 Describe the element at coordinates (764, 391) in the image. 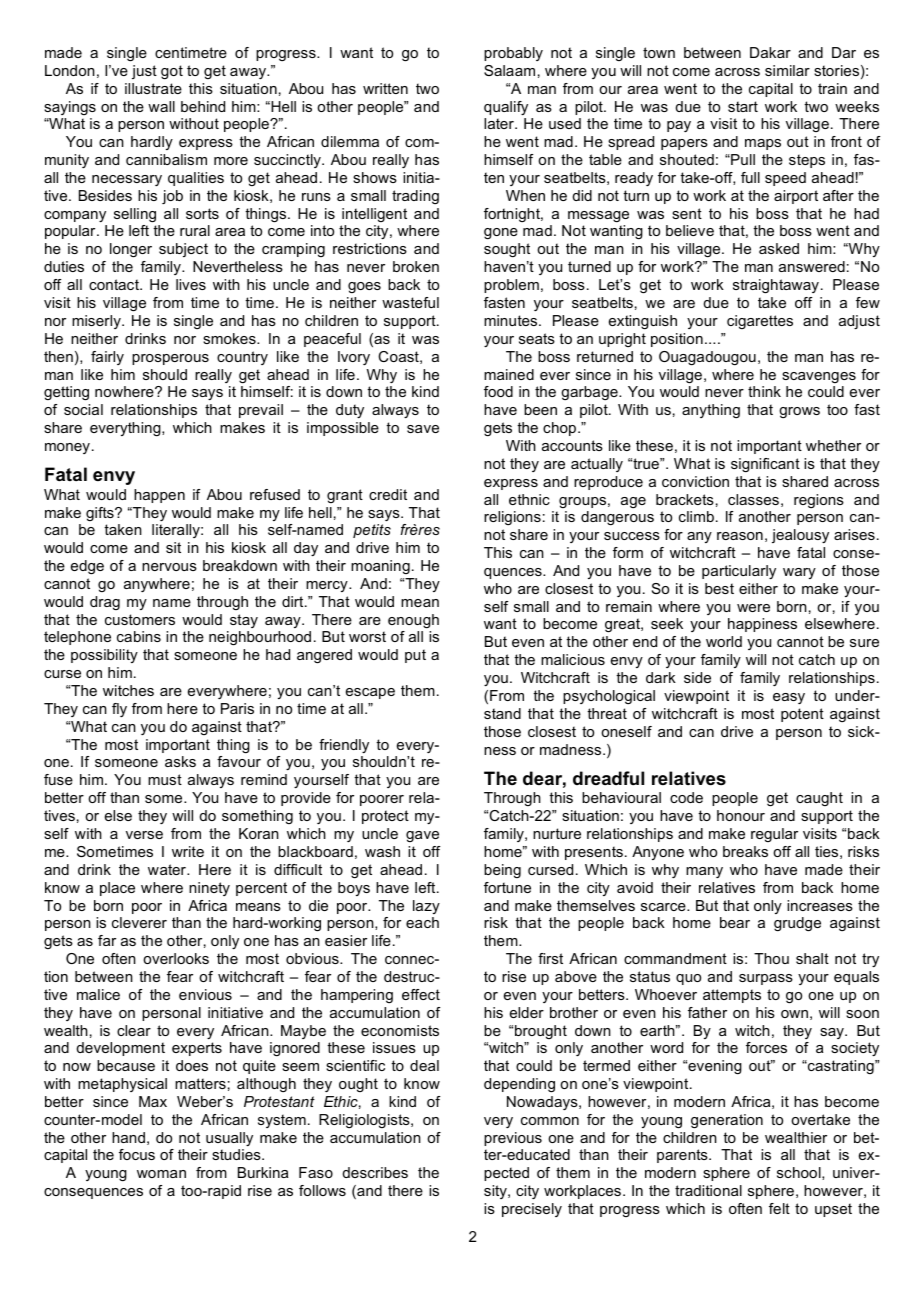

I see `think` at that location.
